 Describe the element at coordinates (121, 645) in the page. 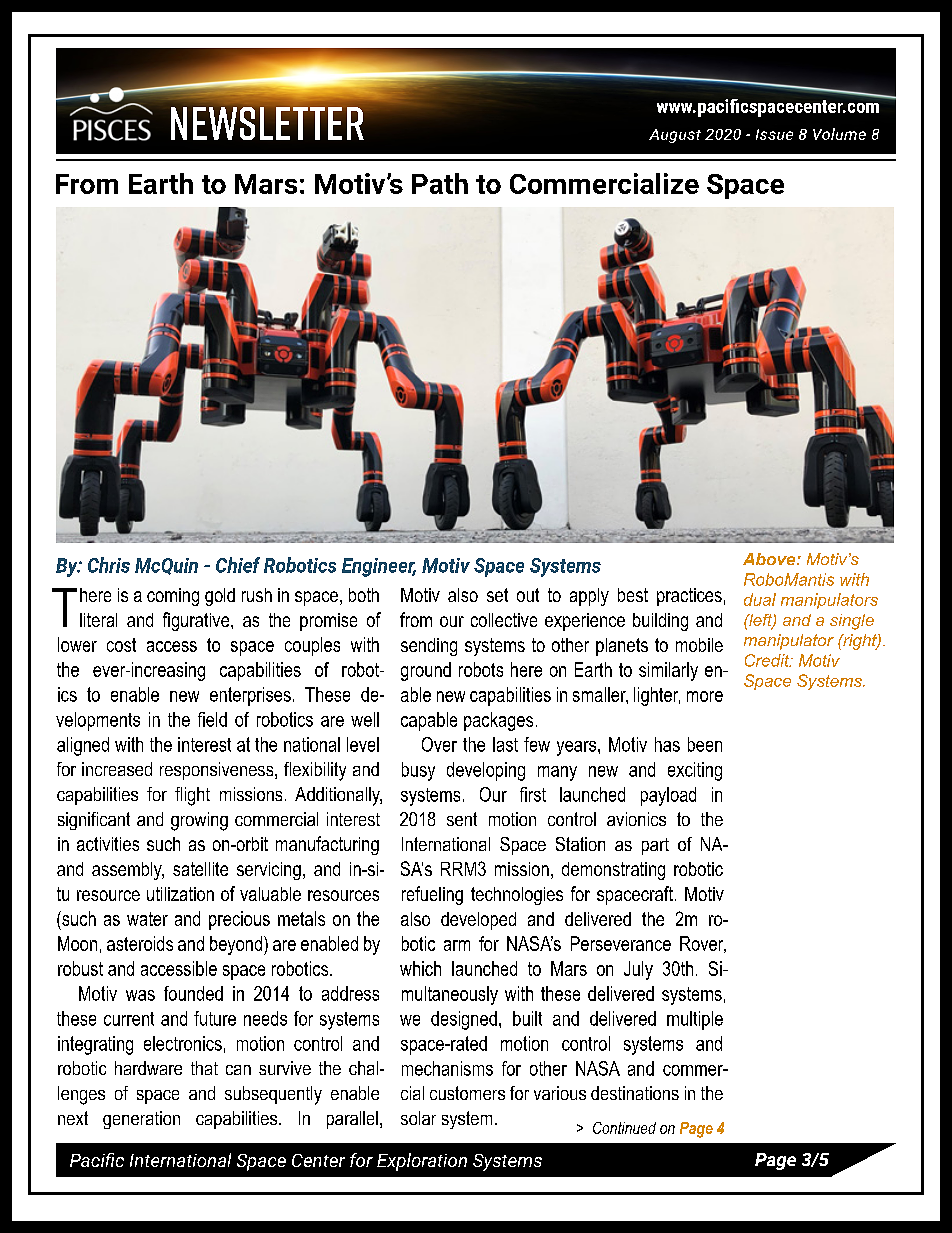

I see `cost` at that location.
